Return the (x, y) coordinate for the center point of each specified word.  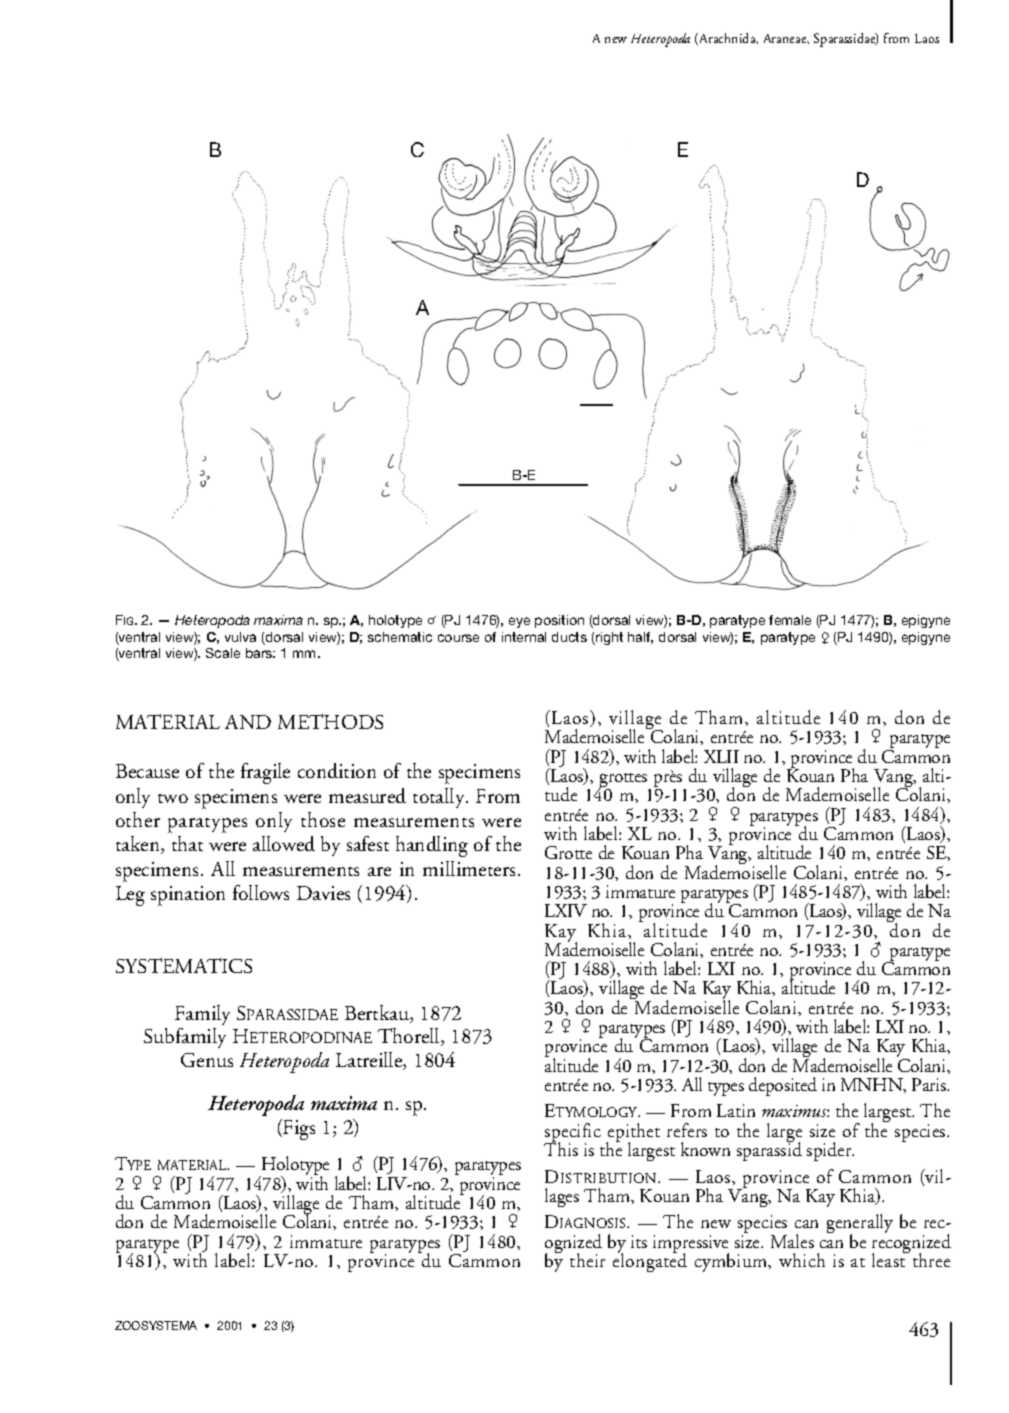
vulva (240, 637)
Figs (298, 1129)
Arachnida (727, 39)
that (187, 843)
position (559, 621)
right (608, 638)
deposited (783, 1086)
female (790, 620)
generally (860, 1225)
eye (519, 622)
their (587, 1260)
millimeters (469, 868)
